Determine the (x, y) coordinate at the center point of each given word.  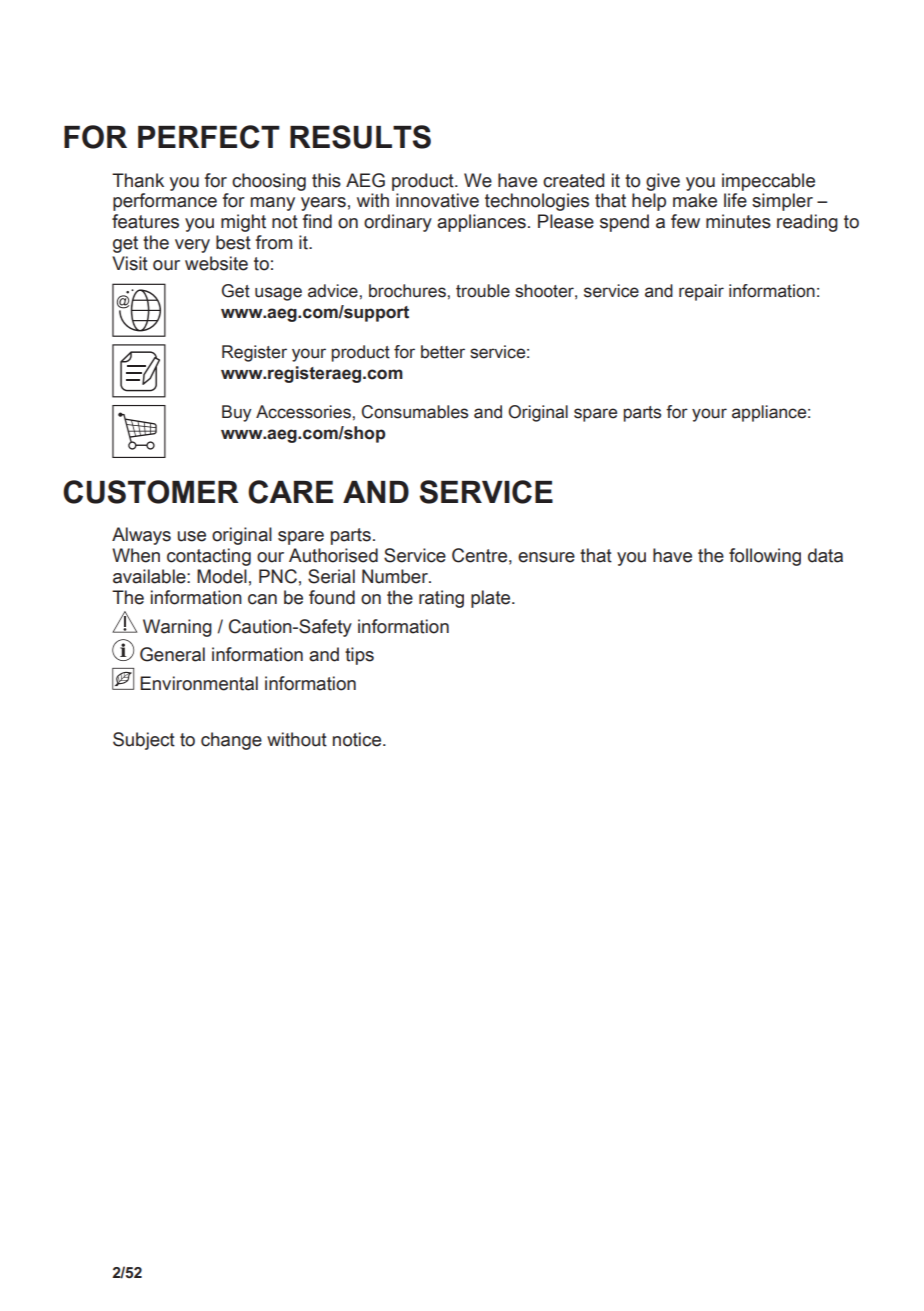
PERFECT (209, 137)
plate (492, 599)
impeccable (768, 182)
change (231, 741)
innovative (437, 200)
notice (358, 739)
